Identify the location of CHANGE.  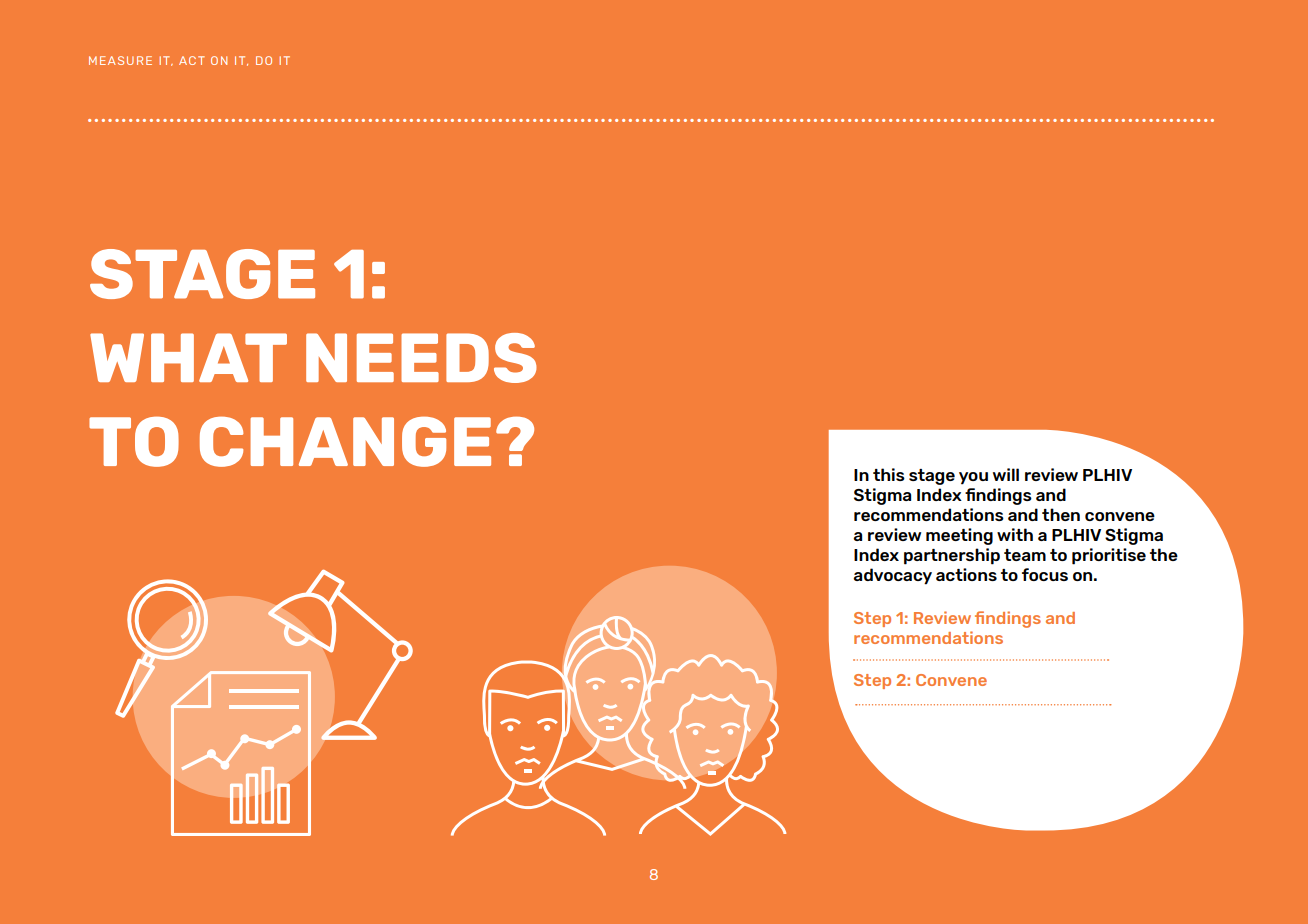
(345, 441).
